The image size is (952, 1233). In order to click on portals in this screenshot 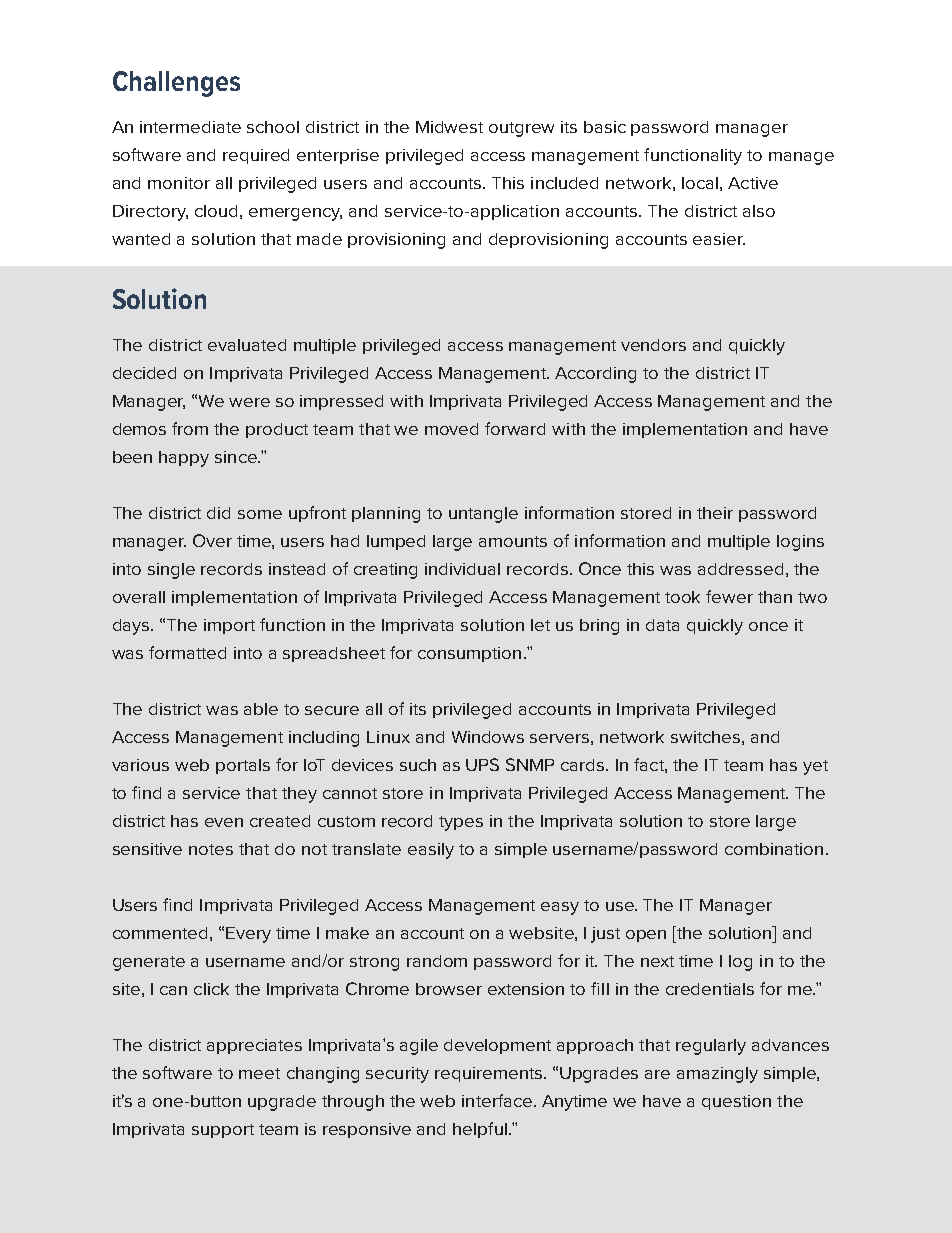, I will do `click(243, 766)`.
